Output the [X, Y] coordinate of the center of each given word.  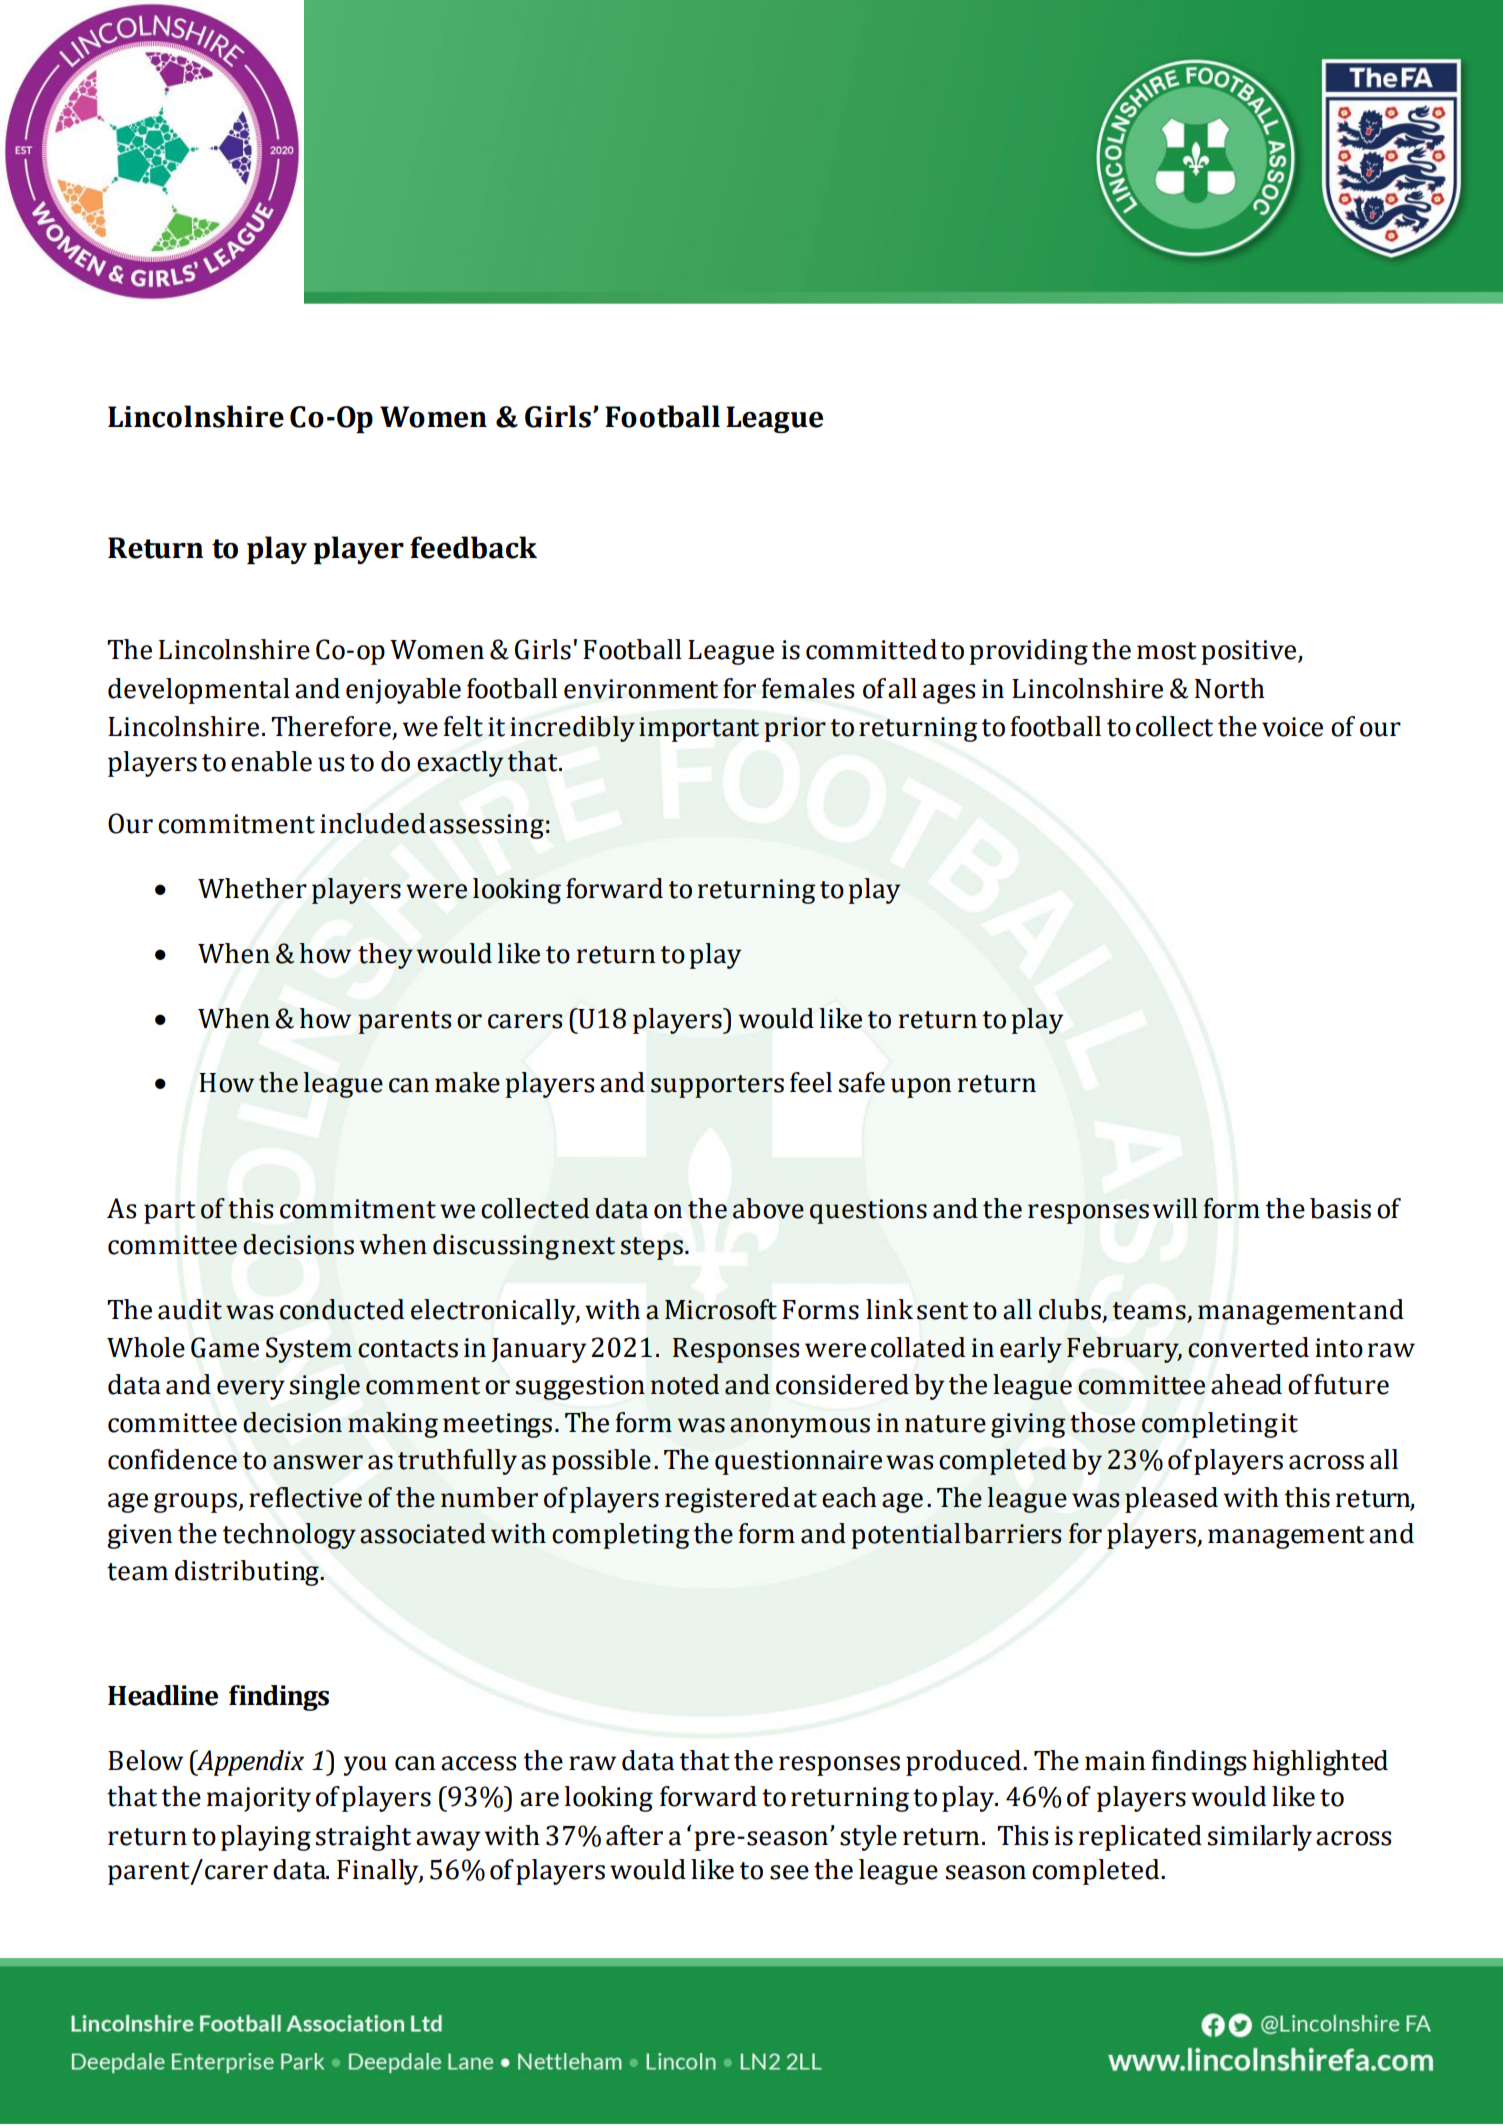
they [385, 956]
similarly [1260, 1838]
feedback [473, 547]
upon [921, 1088]
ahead [1246, 1384]
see [789, 1872]
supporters [717, 1086]
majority [259, 1799]
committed [871, 649]
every [251, 1390]
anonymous [800, 1428]
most [1167, 651]
